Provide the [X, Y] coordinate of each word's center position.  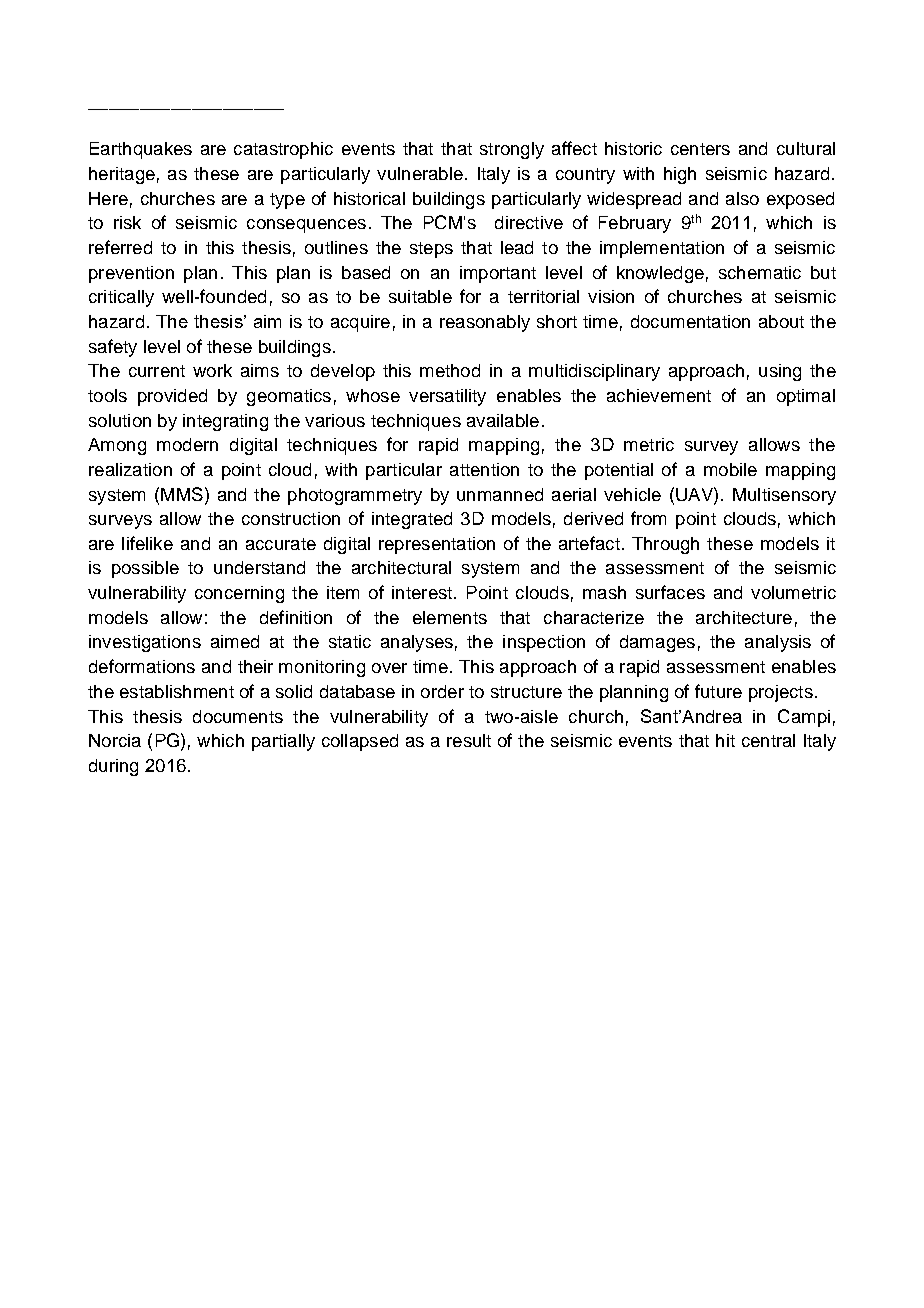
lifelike [147, 543]
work [212, 370]
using [780, 372]
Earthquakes [141, 150]
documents [238, 716]
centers [700, 149]
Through [665, 545]
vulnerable [420, 173]
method [450, 370]
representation [437, 545]
